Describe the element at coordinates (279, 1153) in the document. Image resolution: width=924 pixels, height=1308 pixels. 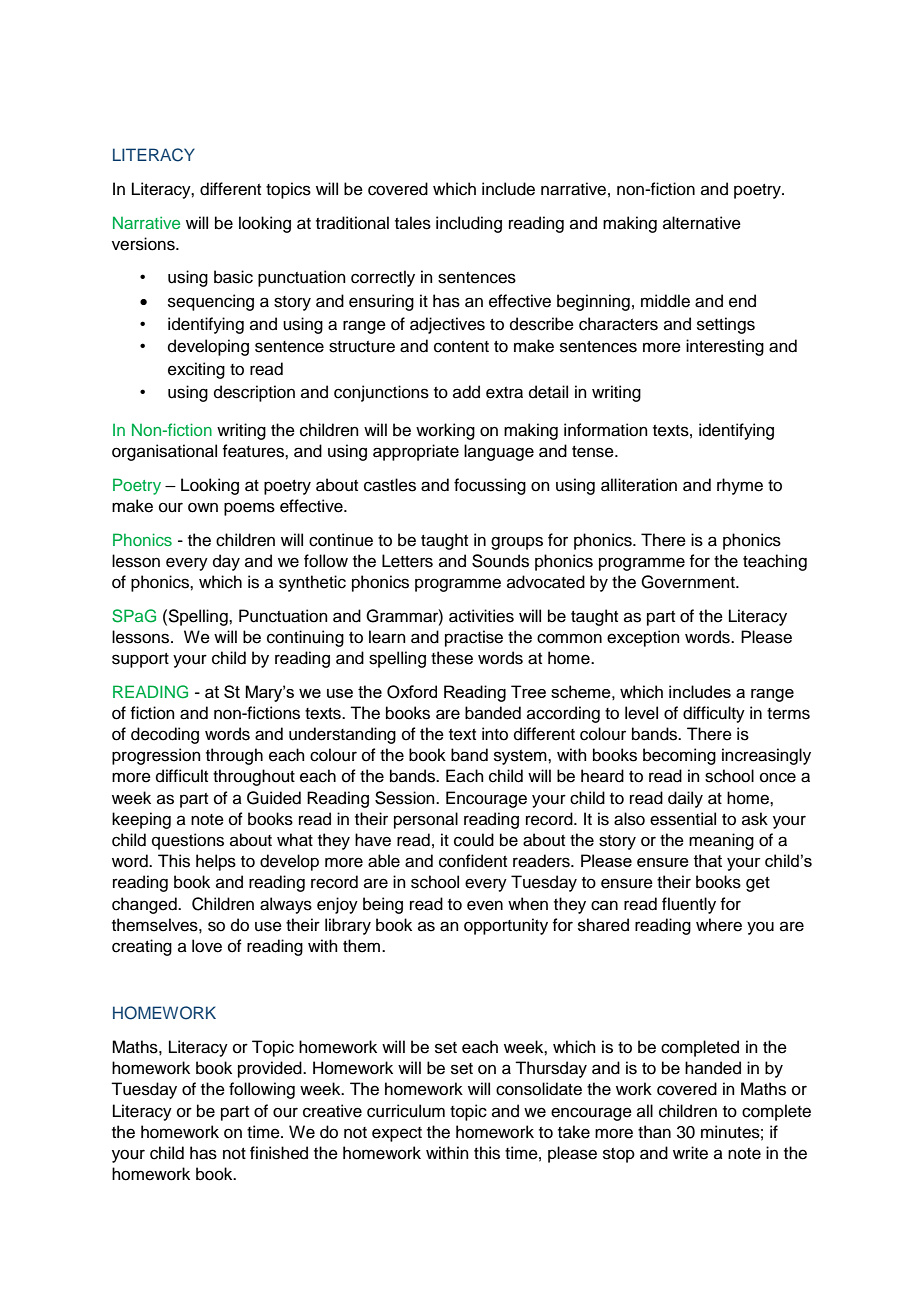
I see `finished` at that location.
